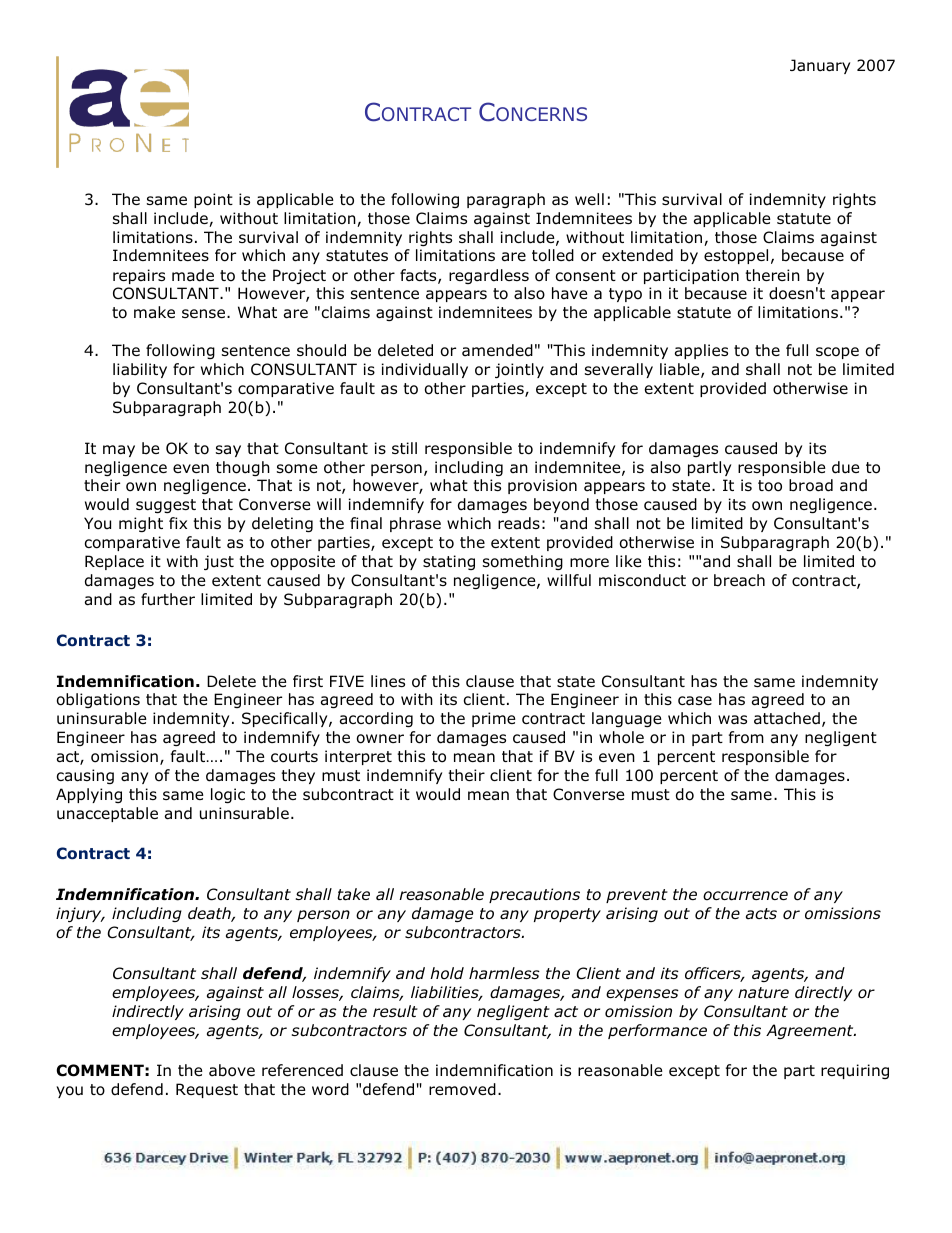 This screenshot has height=1233, width=952. What do you see at coordinates (462, 1089) in the screenshot?
I see `removed` at bounding box center [462, 1089].
